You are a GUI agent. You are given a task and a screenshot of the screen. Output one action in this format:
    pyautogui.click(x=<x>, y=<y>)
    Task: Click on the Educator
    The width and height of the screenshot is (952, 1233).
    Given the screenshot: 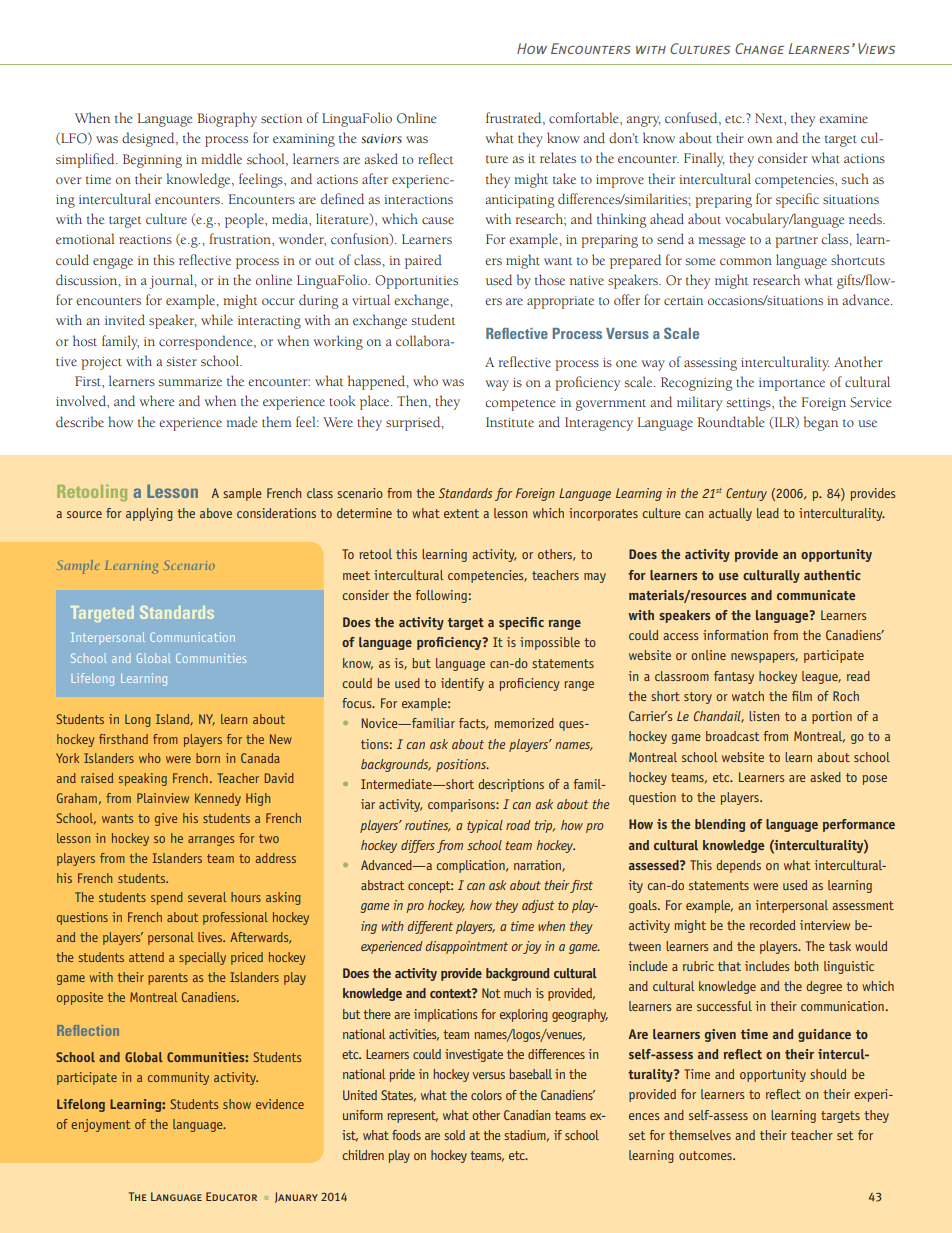 What is the action you would take?
    pyautogui.click(x=231, y=1196)
